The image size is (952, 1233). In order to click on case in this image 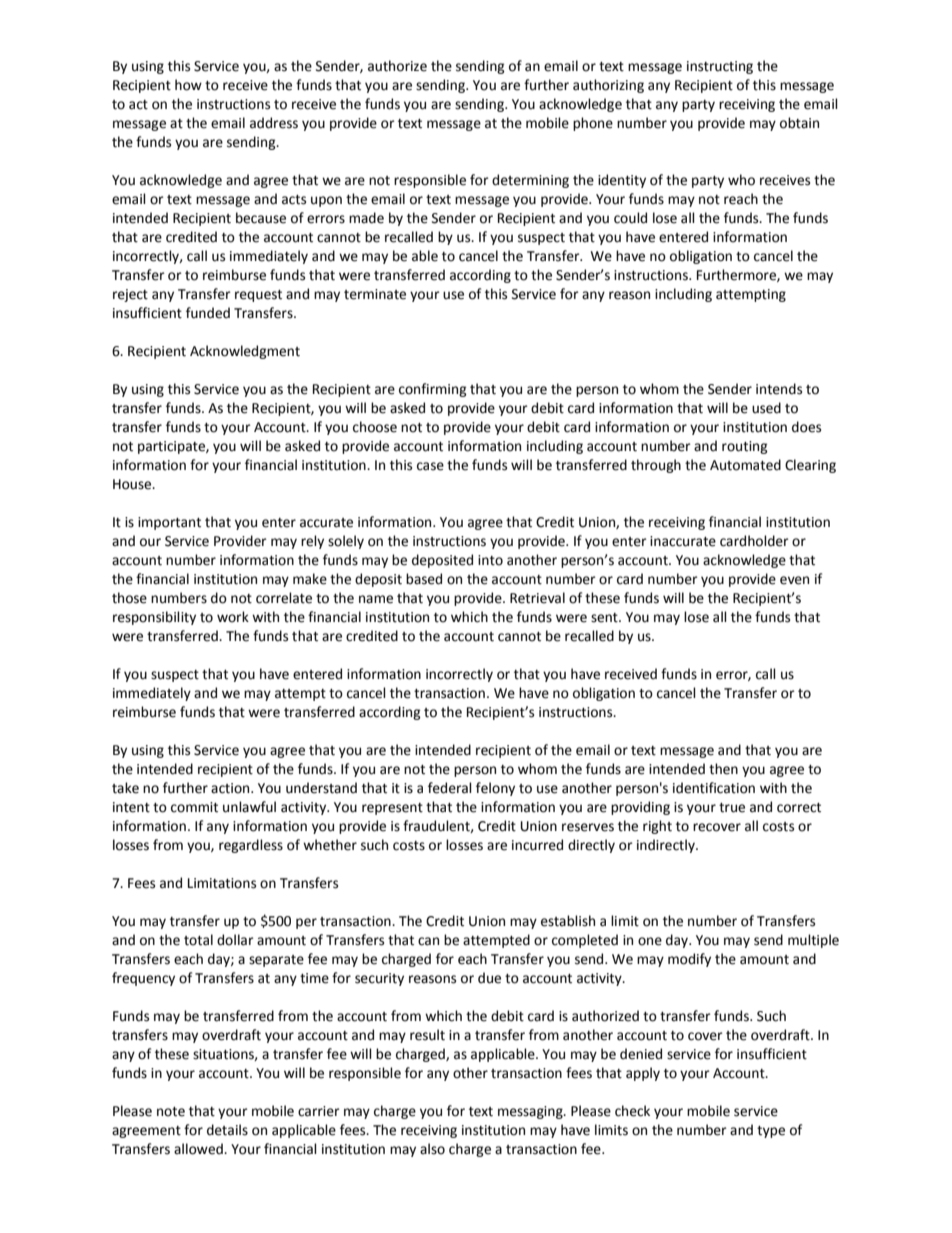, I will do `click(430, 466)`.
